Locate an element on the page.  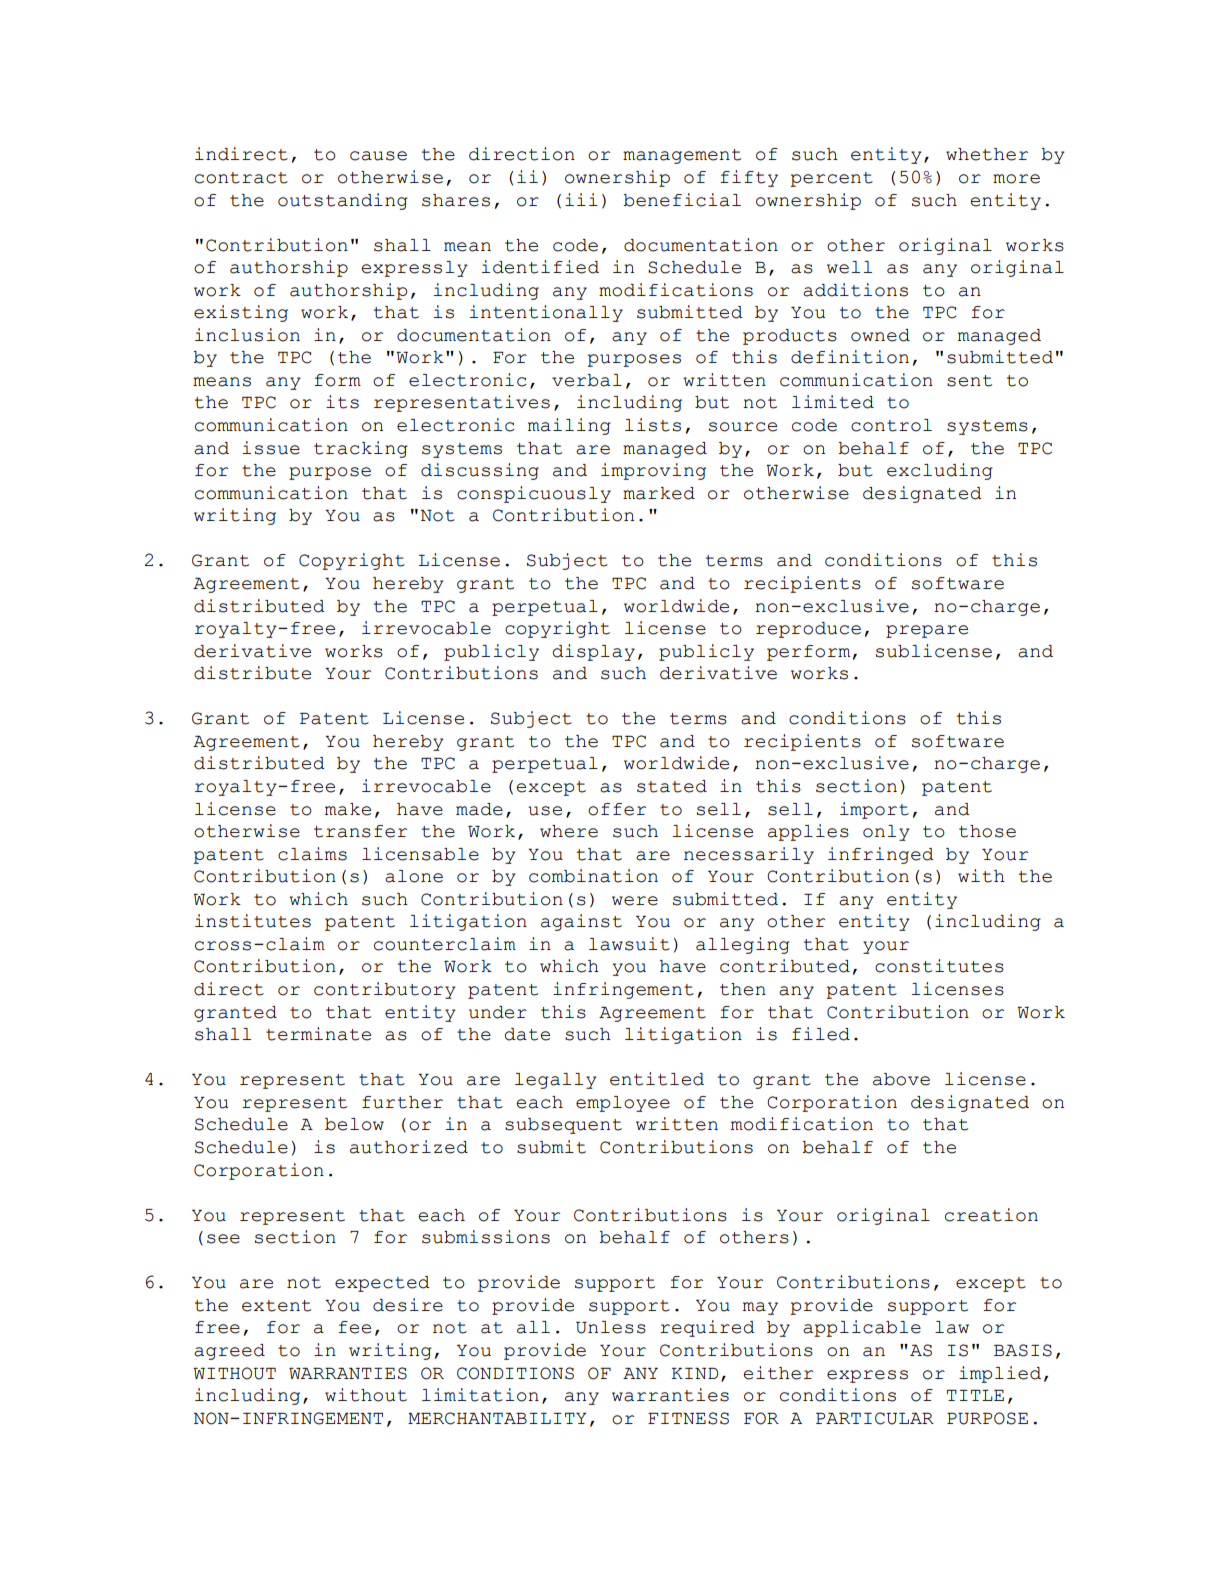
beneficial is located at coordinates (682, 200).
